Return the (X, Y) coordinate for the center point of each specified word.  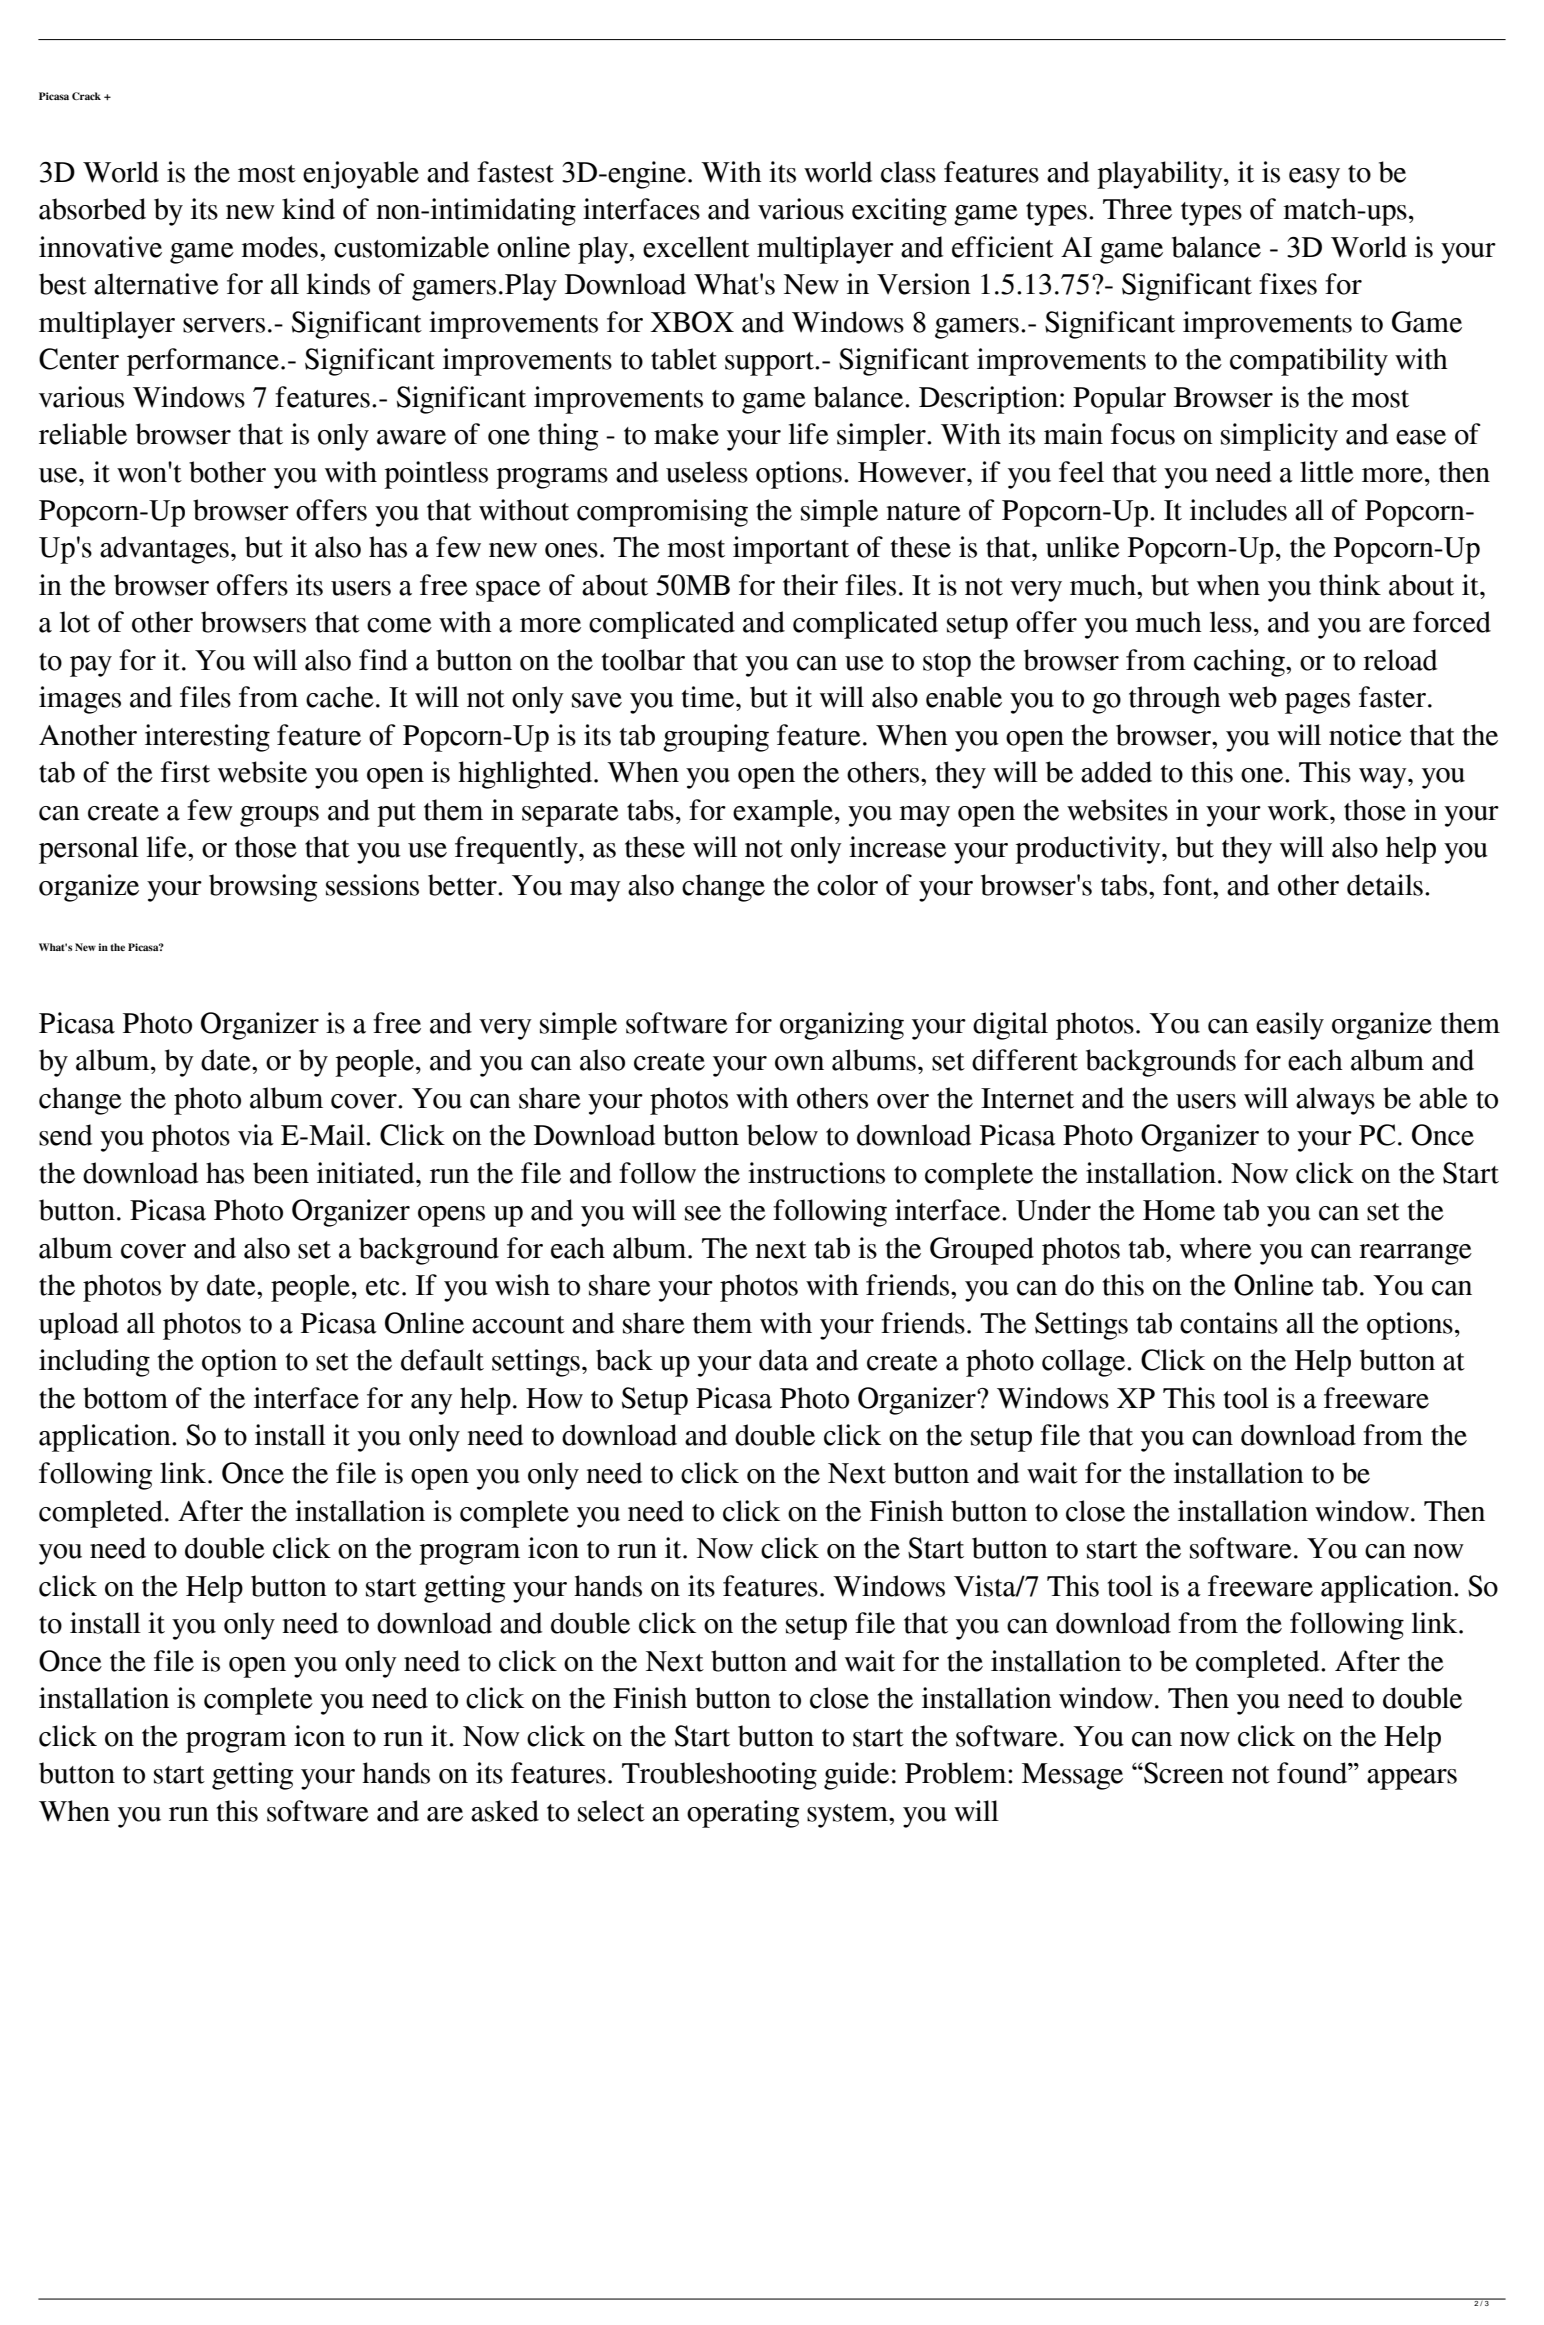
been (281, 1173)
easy (1314, 178)
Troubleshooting (719, 1776)
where (1216, 1248)
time (709, 697)
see (703, 1213)
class (908, 172)
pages (1317, 703)
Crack (86, 96)
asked (505, 1811)
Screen (1183, 1773)
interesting (207, 738)
